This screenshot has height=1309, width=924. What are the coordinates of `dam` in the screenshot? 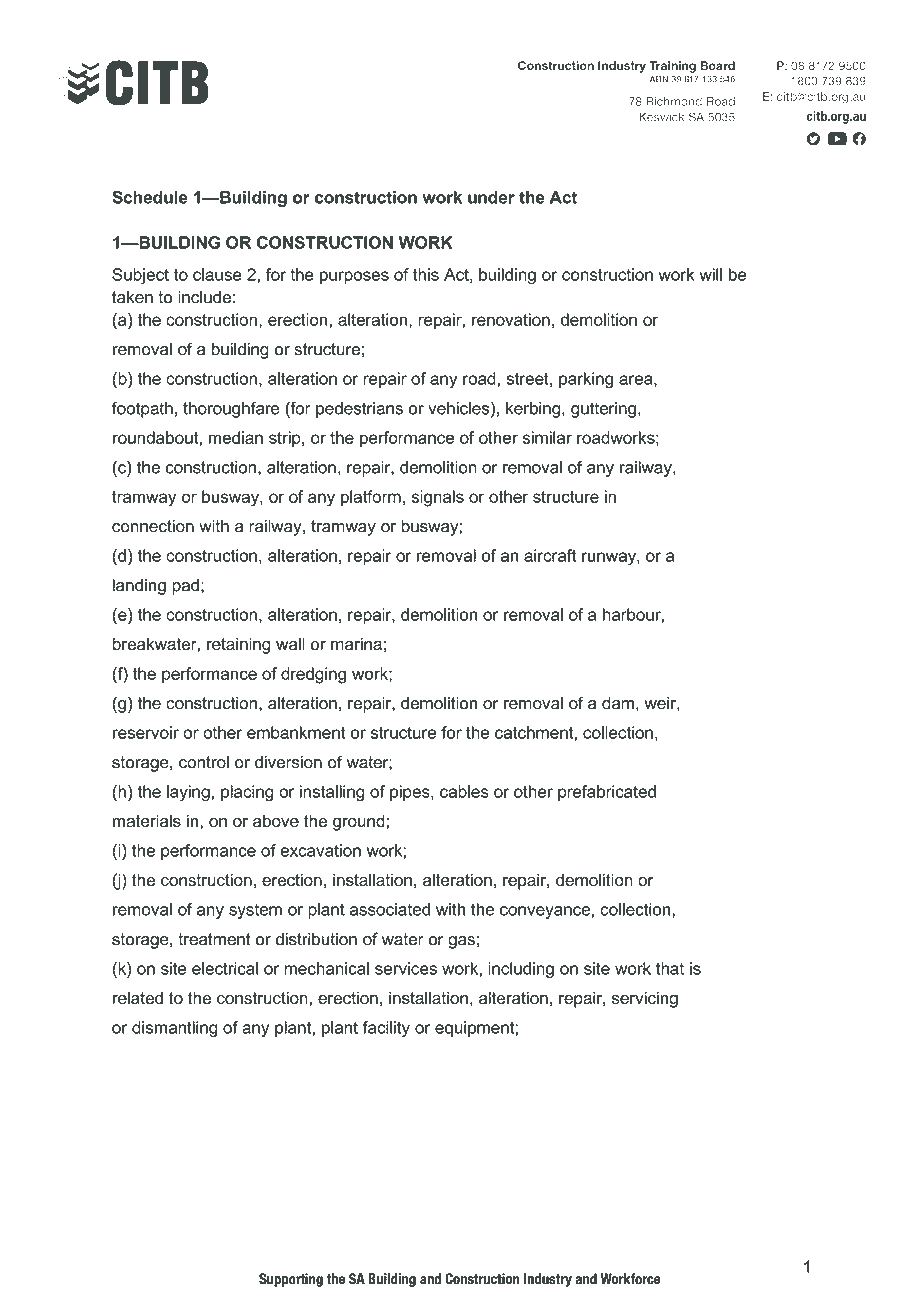 It's located at (618, 703).
